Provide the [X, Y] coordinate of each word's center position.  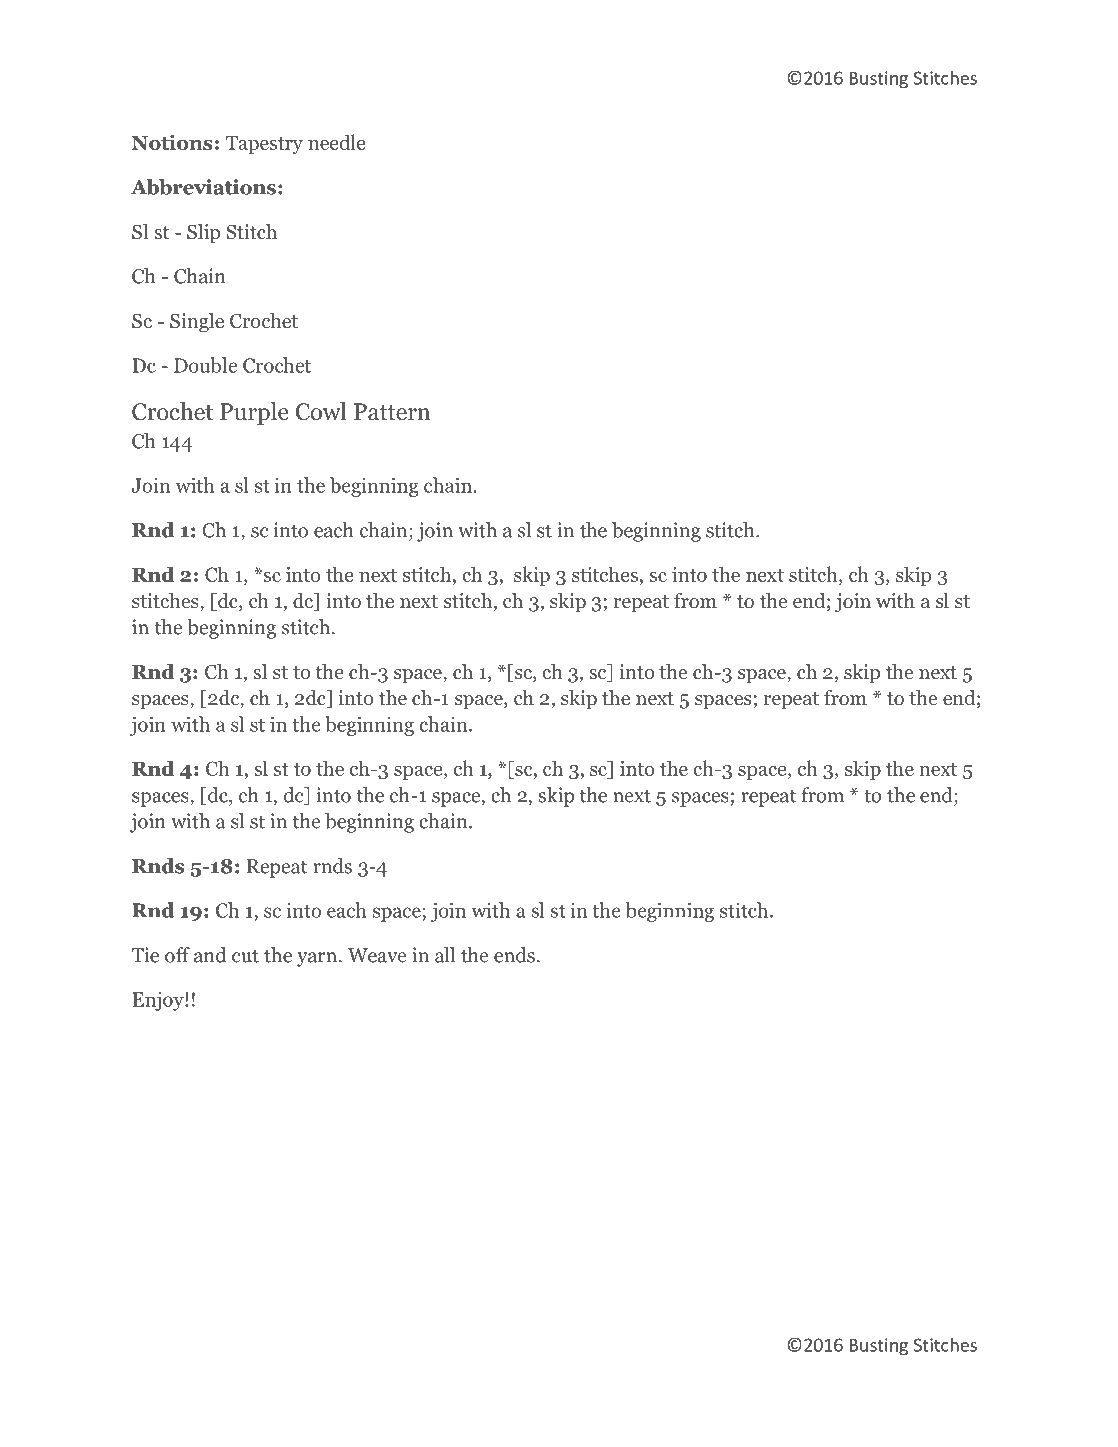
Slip [203, 234]
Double [205, 365]
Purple [254, 413]
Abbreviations [203, 187]
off [177, 955]
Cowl [321, 411]
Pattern [392, 412]
